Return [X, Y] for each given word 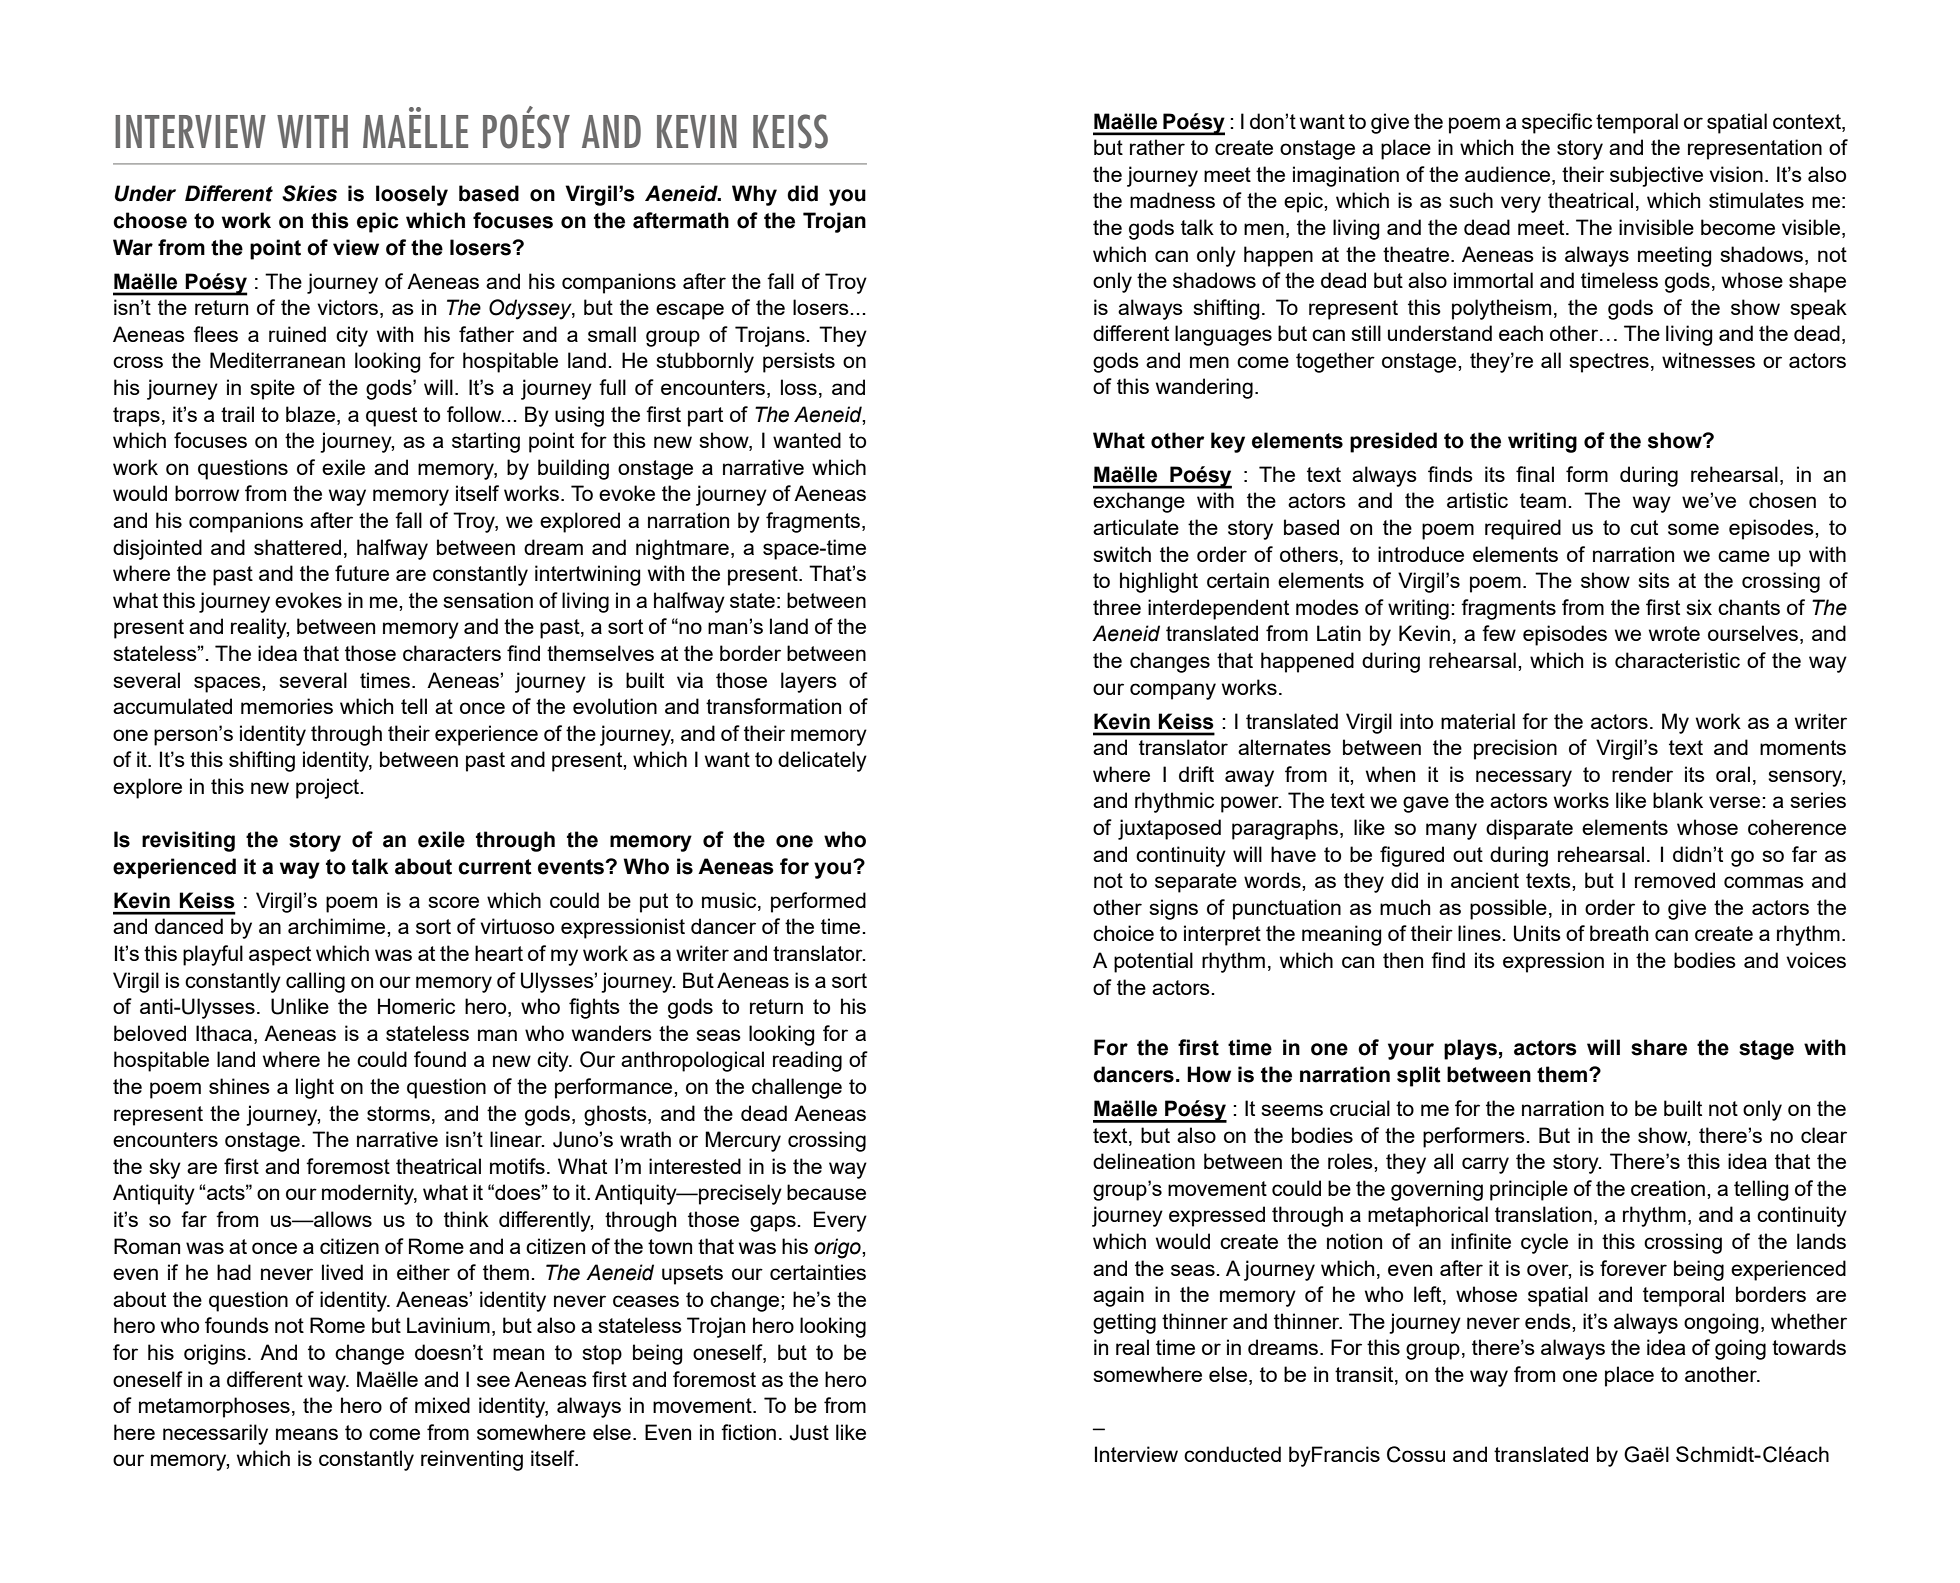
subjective [1656, 176]
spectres [1609, 363]
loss [799, 387]
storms [398, 1113]
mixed [442, 1405]
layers [809, 682]
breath [1619, 933]
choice [1123, 933]
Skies [309, 193]
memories [287, 706]
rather [1157, 147]
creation [1668, 1188]
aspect [280, 956]
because [826, 1192]
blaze [312, 414]
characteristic [1677, 660]
